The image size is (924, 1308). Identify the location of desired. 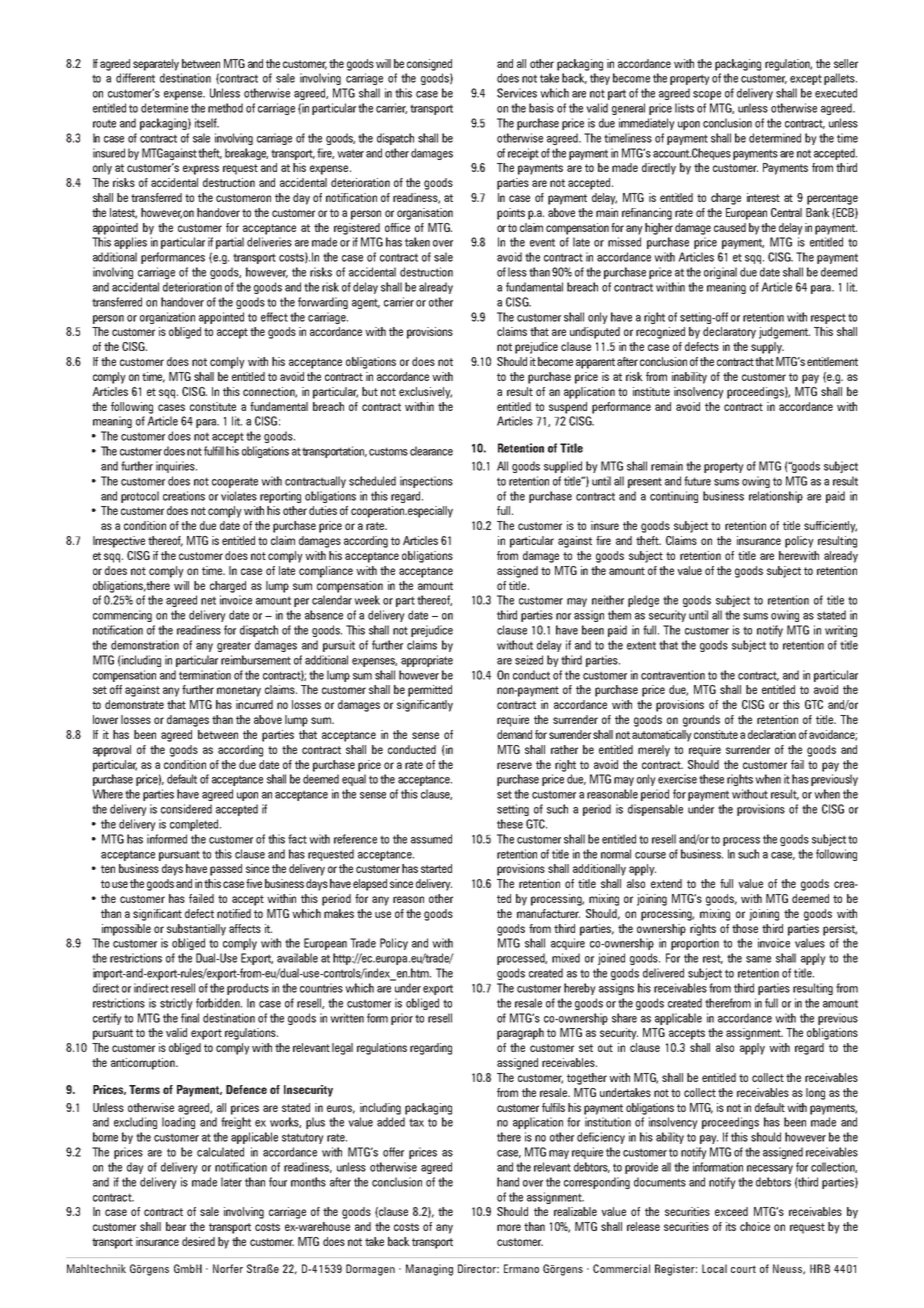
(198, 1241).
